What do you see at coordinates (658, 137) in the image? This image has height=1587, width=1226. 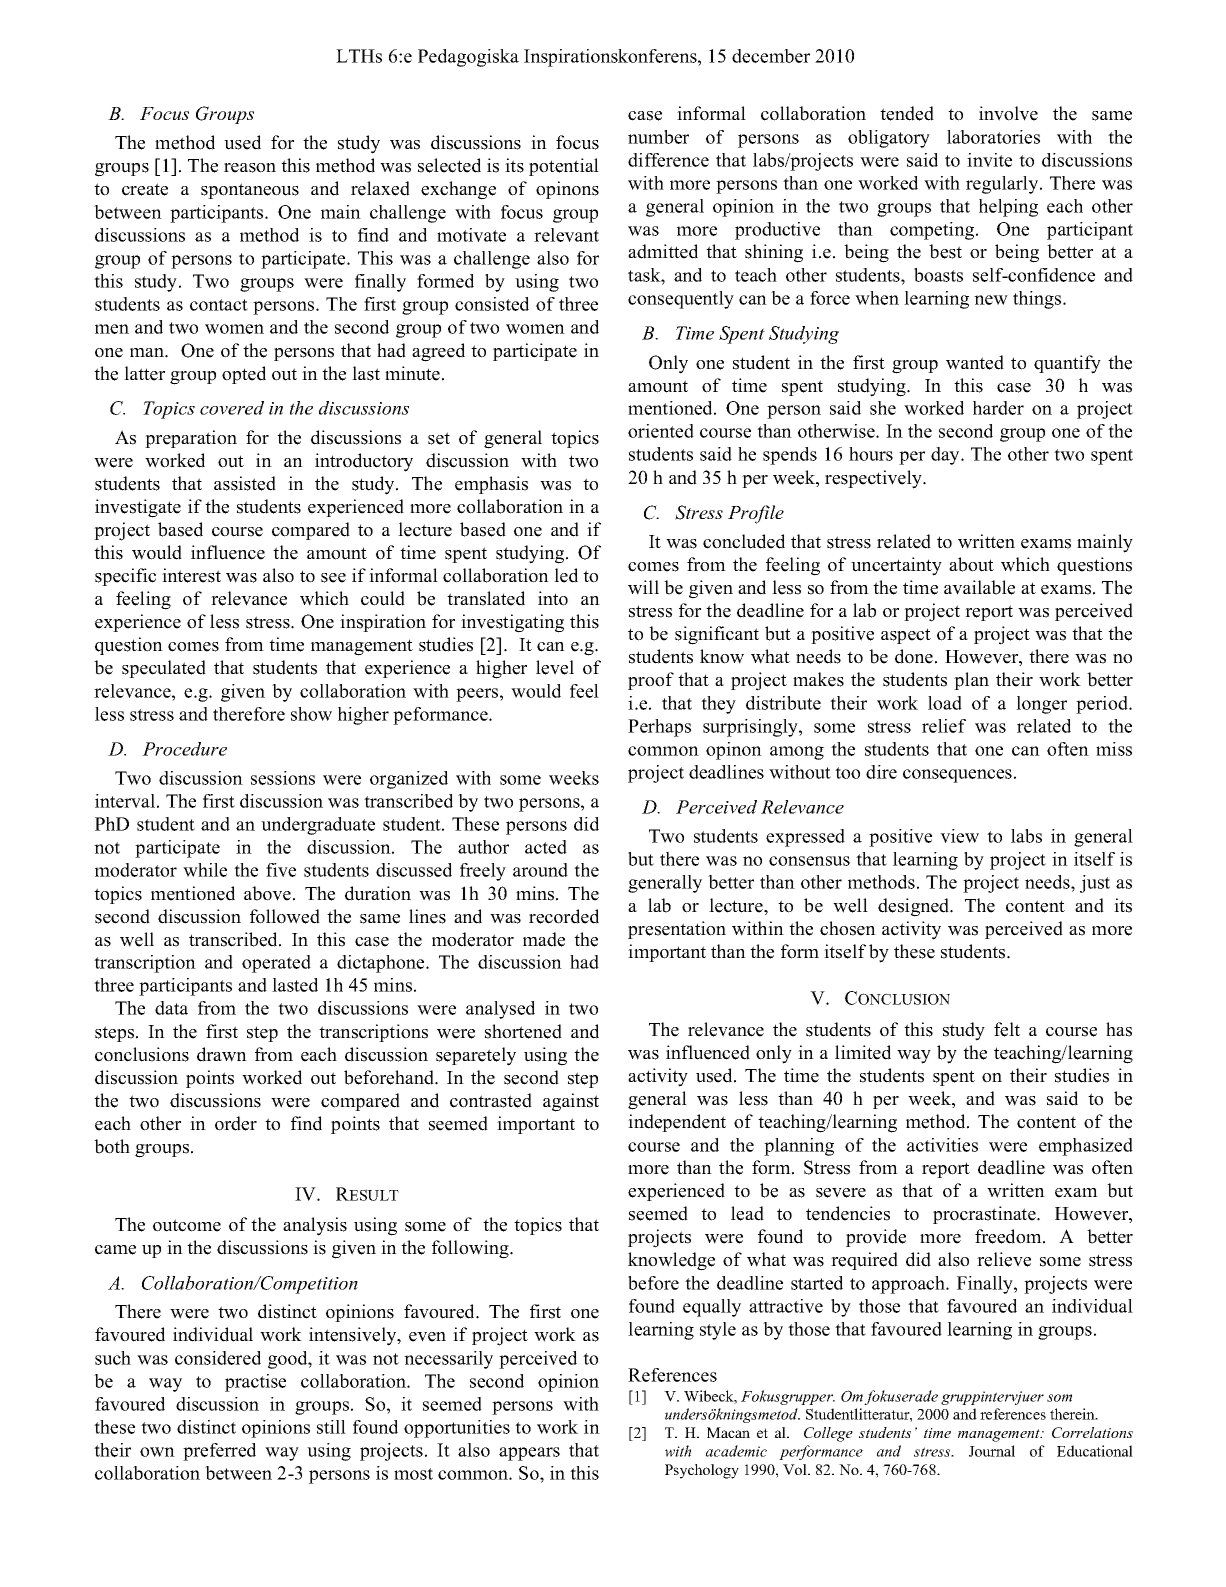 I see `number` at bounding box center [658, 137].
